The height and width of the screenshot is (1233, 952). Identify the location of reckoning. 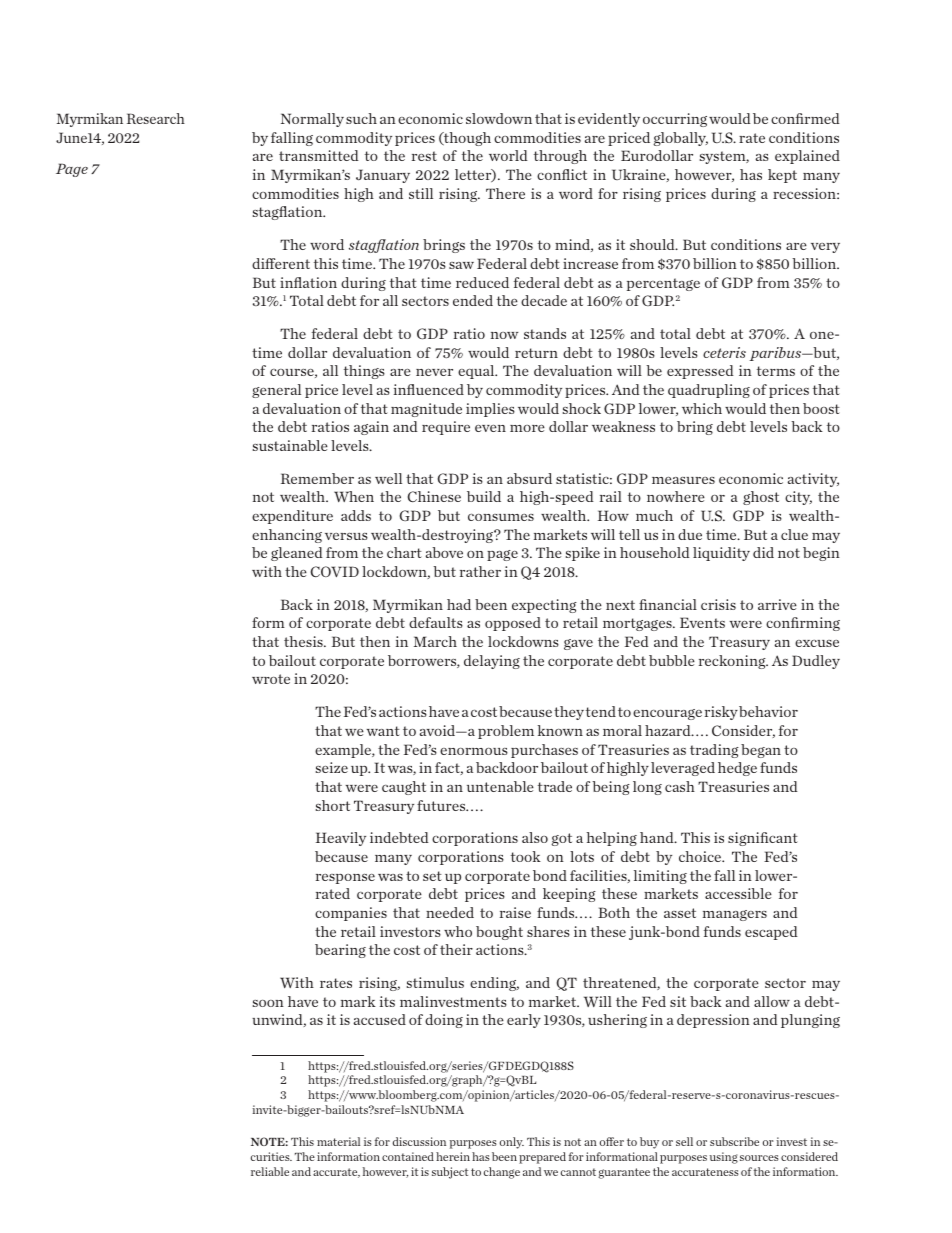
(733, 662).
